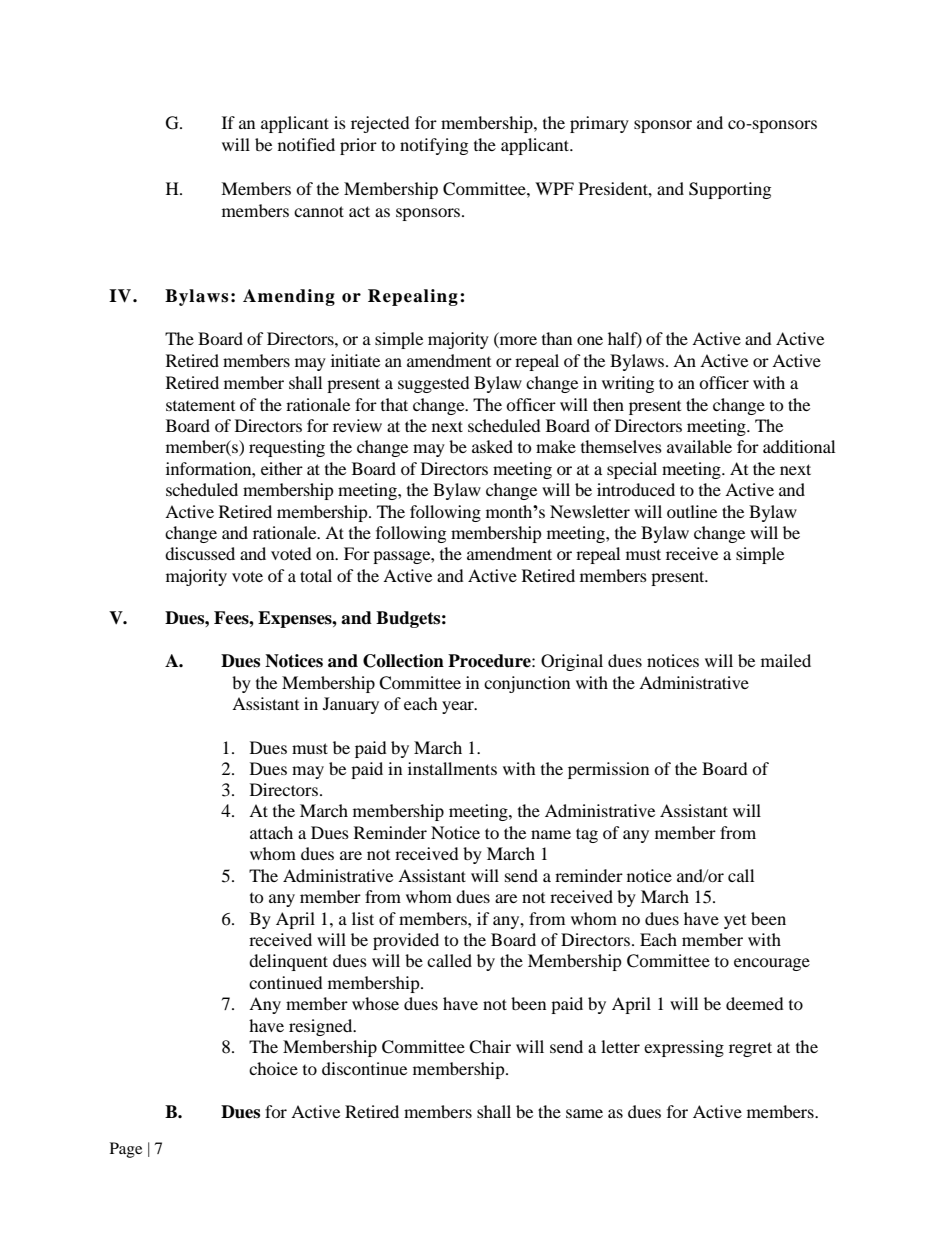  Describe the element at coordinates (730, 190) in the screenshot. I see `Supporting` at that location.
